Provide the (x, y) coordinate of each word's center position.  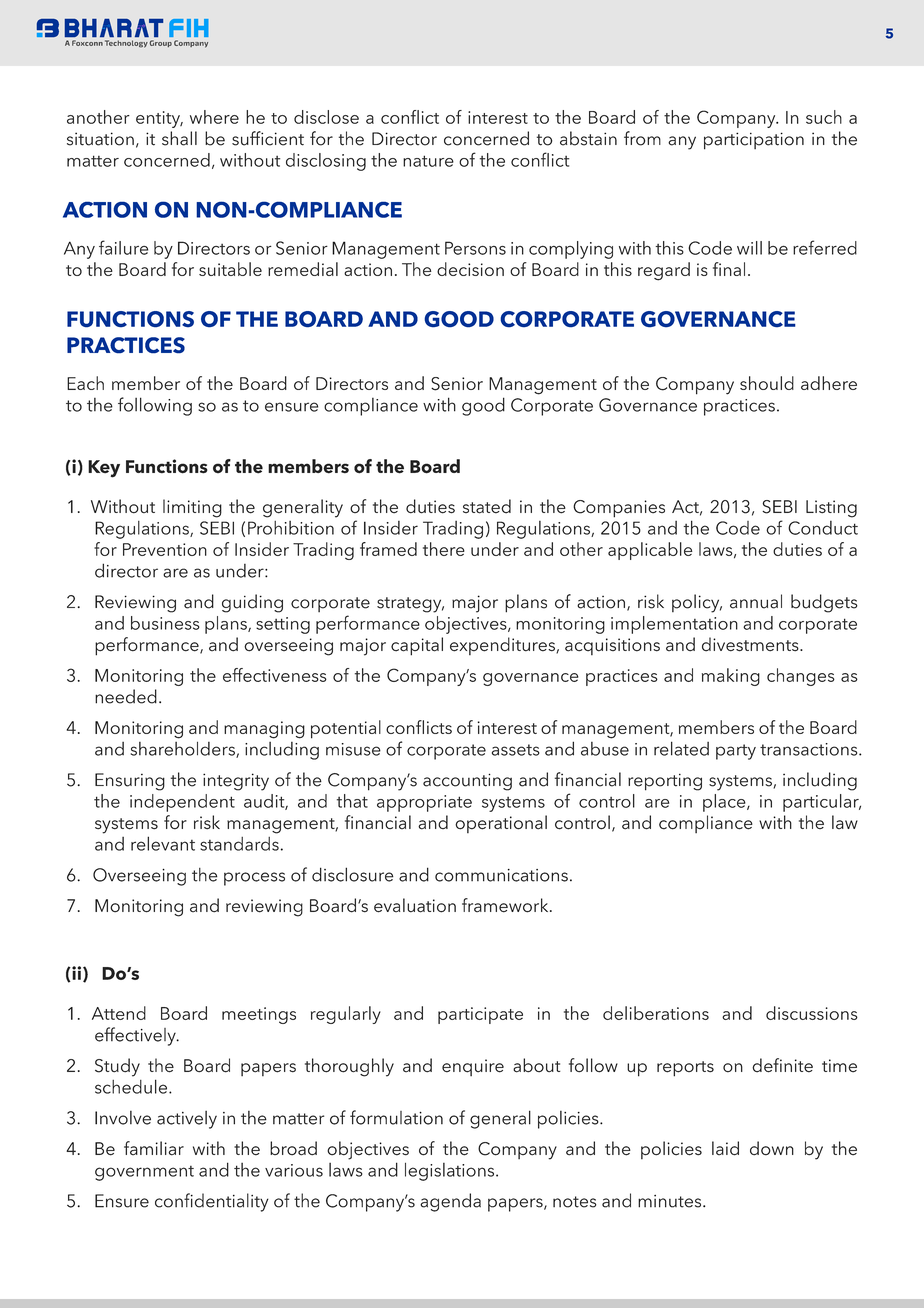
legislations (449, 1172)
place (725, 803)
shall (179, 138)
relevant (163, 843)
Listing (831, 509)
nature (428, 161)
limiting (192, 508)
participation (754, 141)
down (772, 1148)
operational (501, 824)
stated (487, 506)
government (144, 1173)
